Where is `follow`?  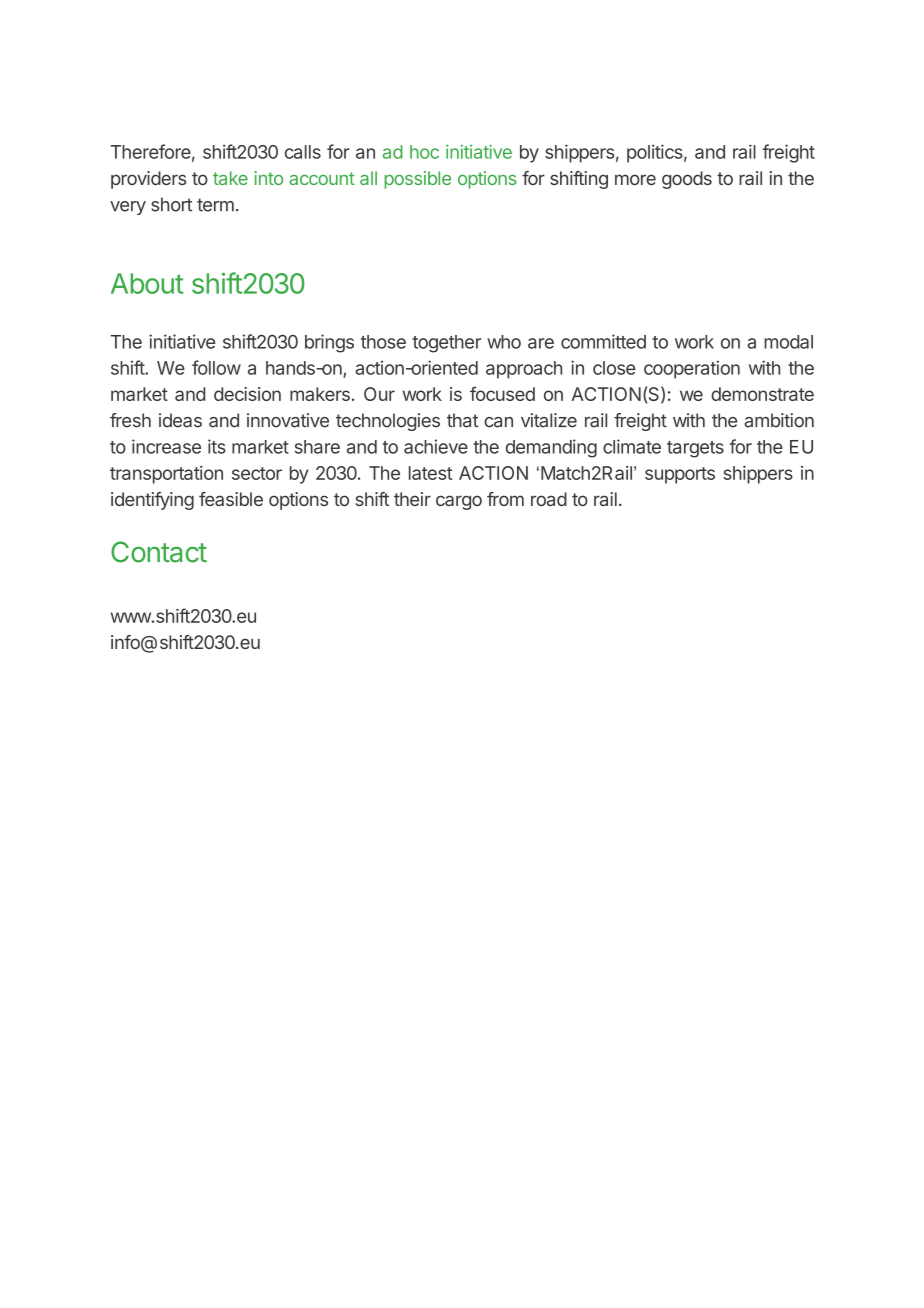 follow is located at coordinates (216, 367).
